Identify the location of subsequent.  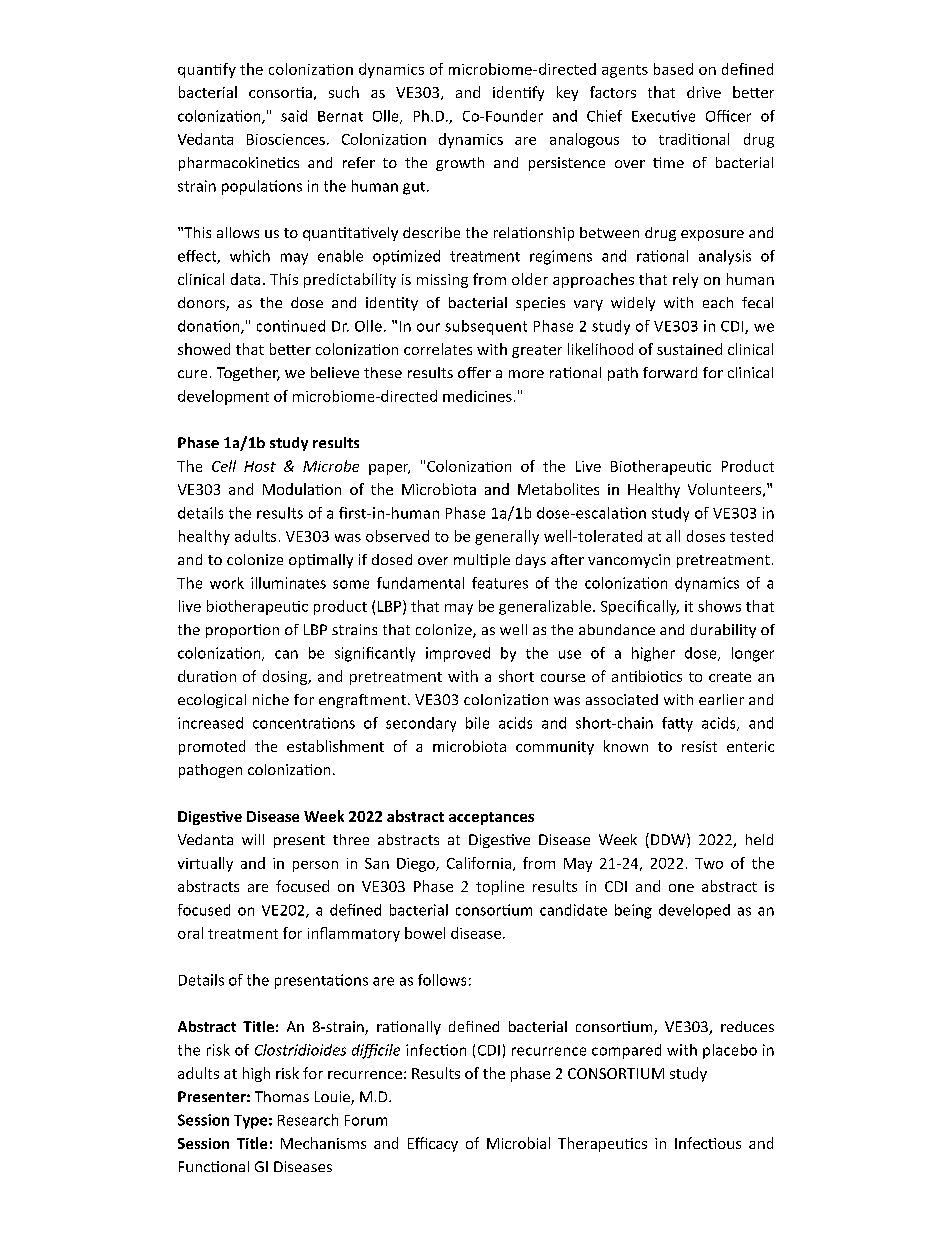
(486, 327).
